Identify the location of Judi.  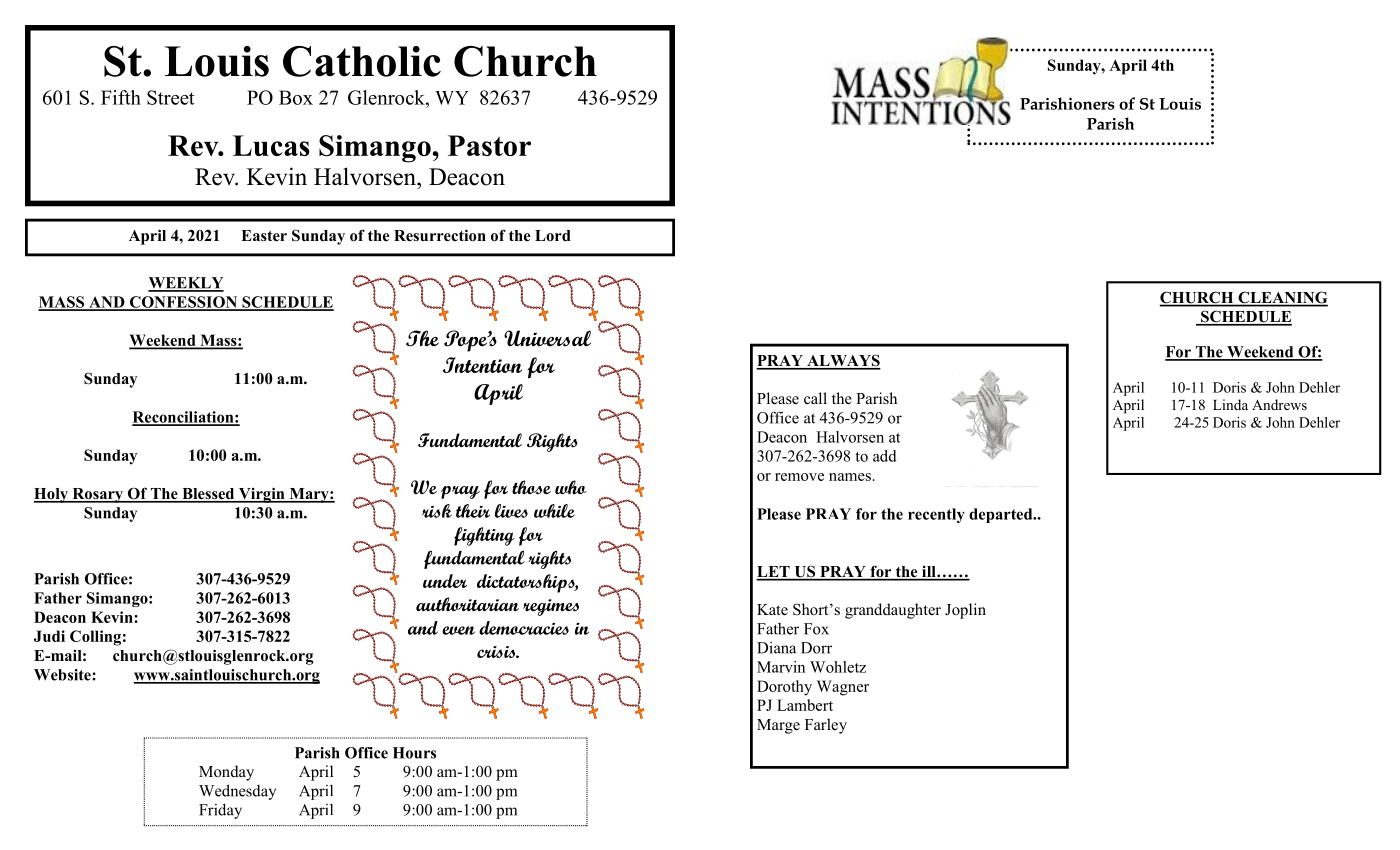
(49, 636).
